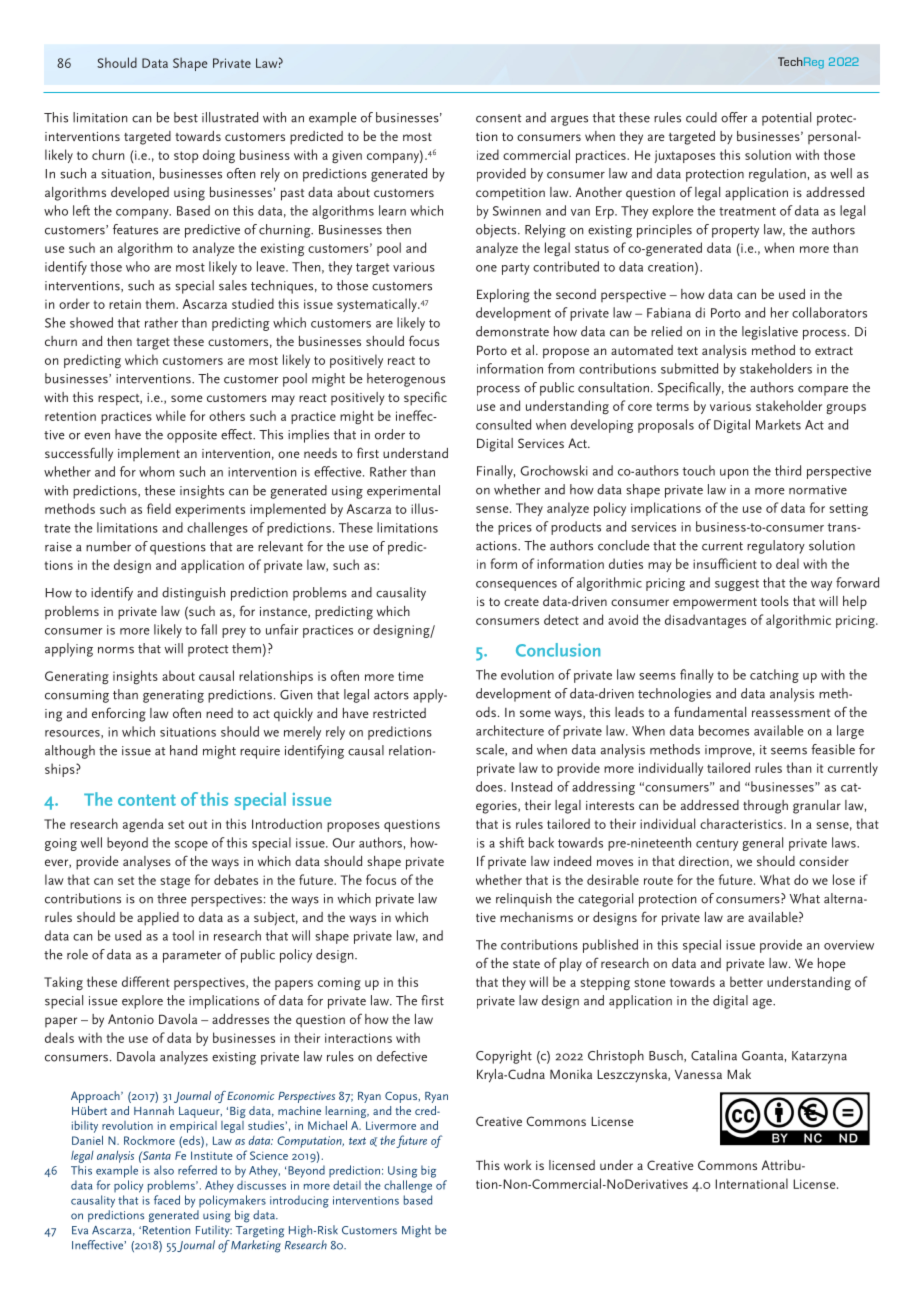 This document has height=1308, width=924. What do you see at coordinates (119, 714) in the document?
I see `enforcing` at bounding box center [119, 714].
